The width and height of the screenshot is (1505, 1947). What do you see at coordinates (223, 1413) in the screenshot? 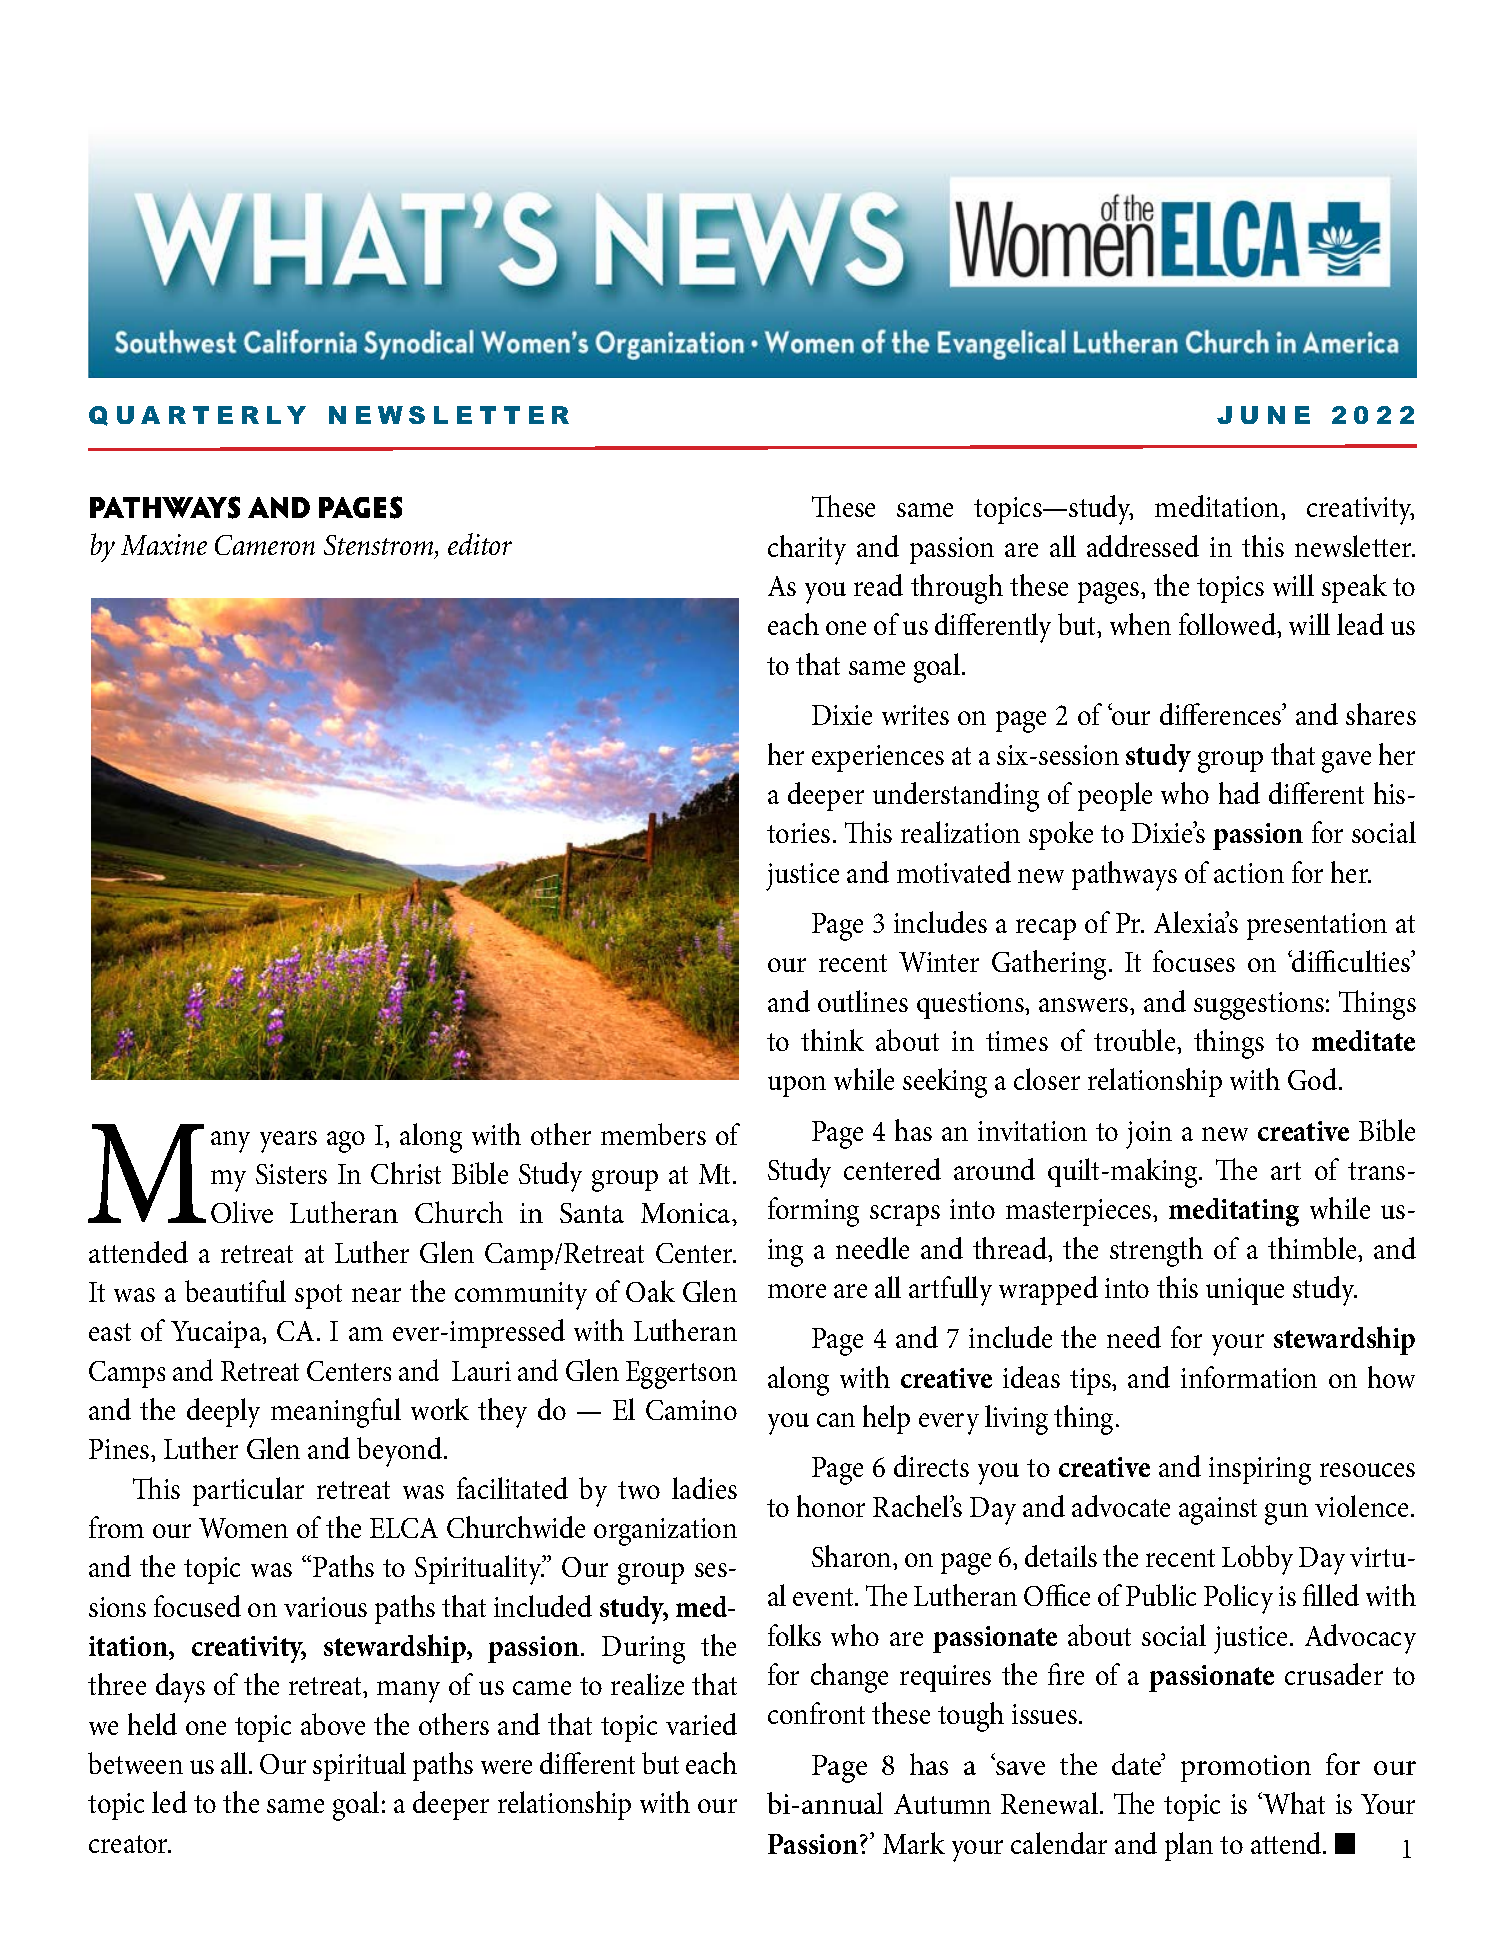
I see `deeply` at bounding box center [223, 1413].
